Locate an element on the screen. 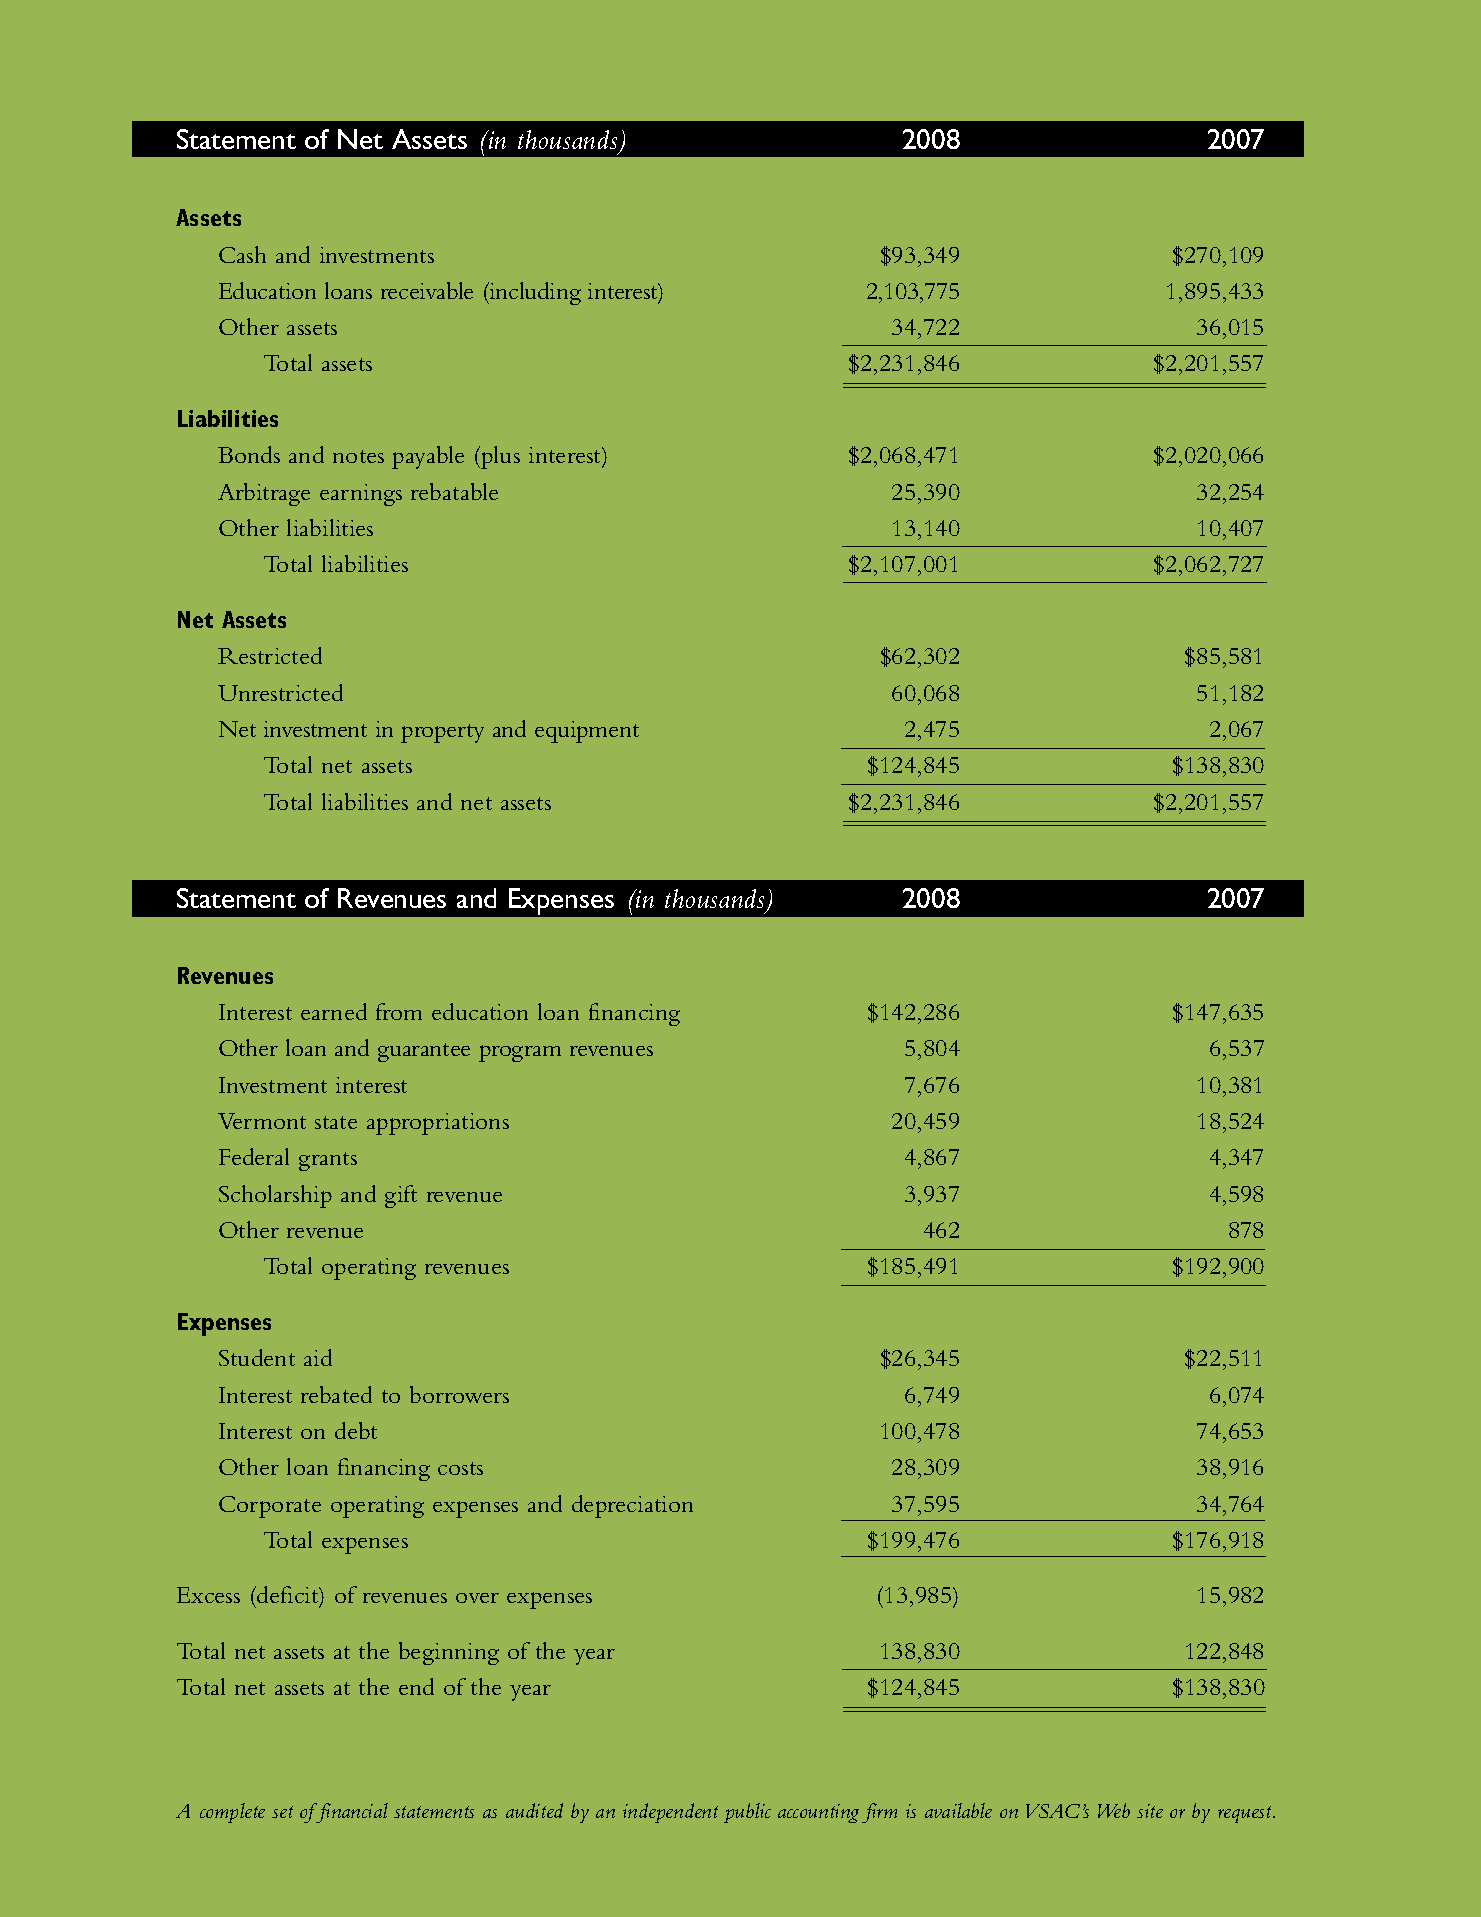  including is located at coordinates (534, 293).
